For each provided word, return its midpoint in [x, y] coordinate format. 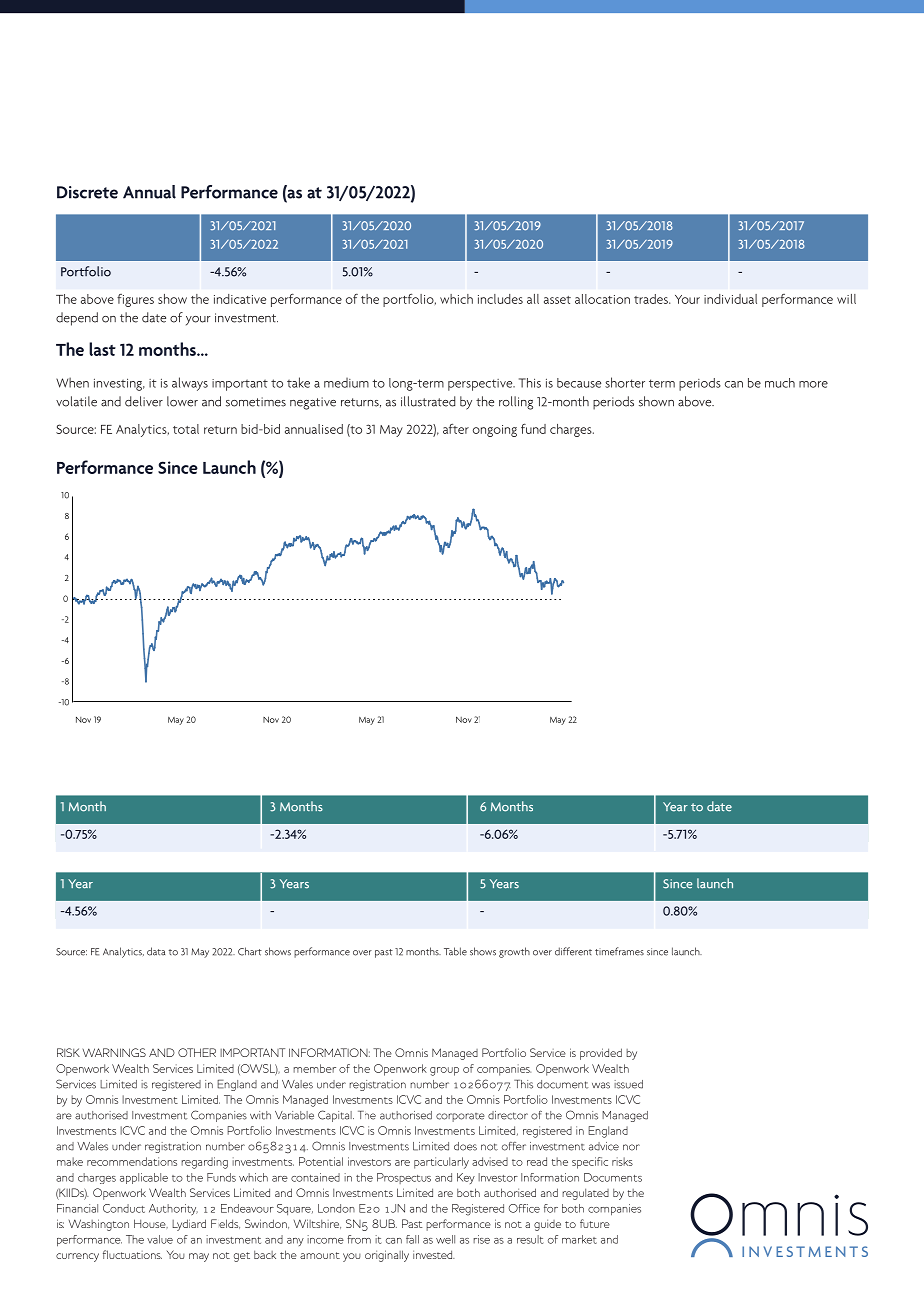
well [445, 1239]
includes [500, 299]
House [151, 1223]
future [595, 1223]
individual [730, 299]
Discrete [87, 192]
